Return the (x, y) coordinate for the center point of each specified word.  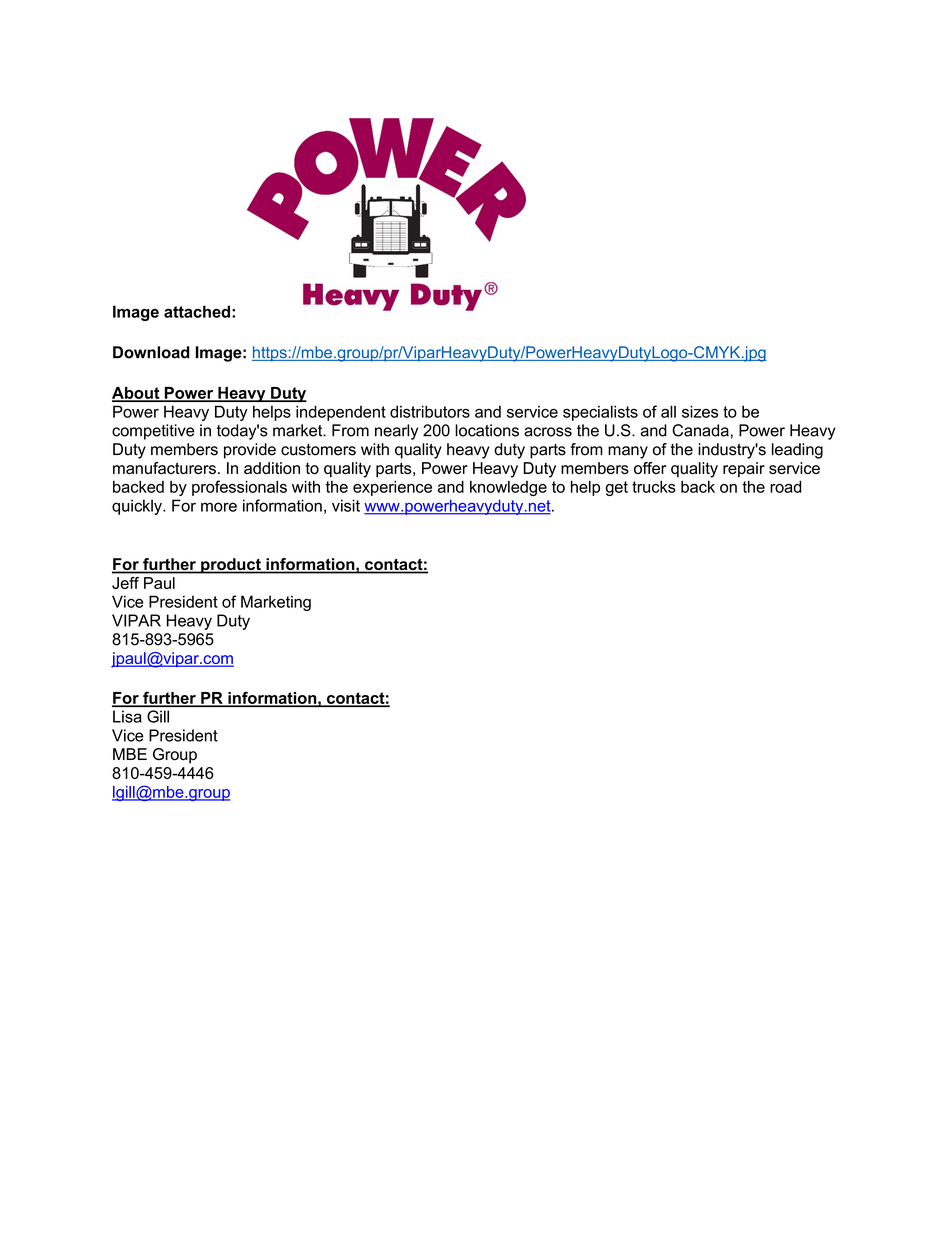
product (231, 566)
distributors (430, 411)
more (219, 507)
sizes (700, 411)
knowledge (508, 488)
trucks (654, 487)
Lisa (127, 716)
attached (197, 311)
